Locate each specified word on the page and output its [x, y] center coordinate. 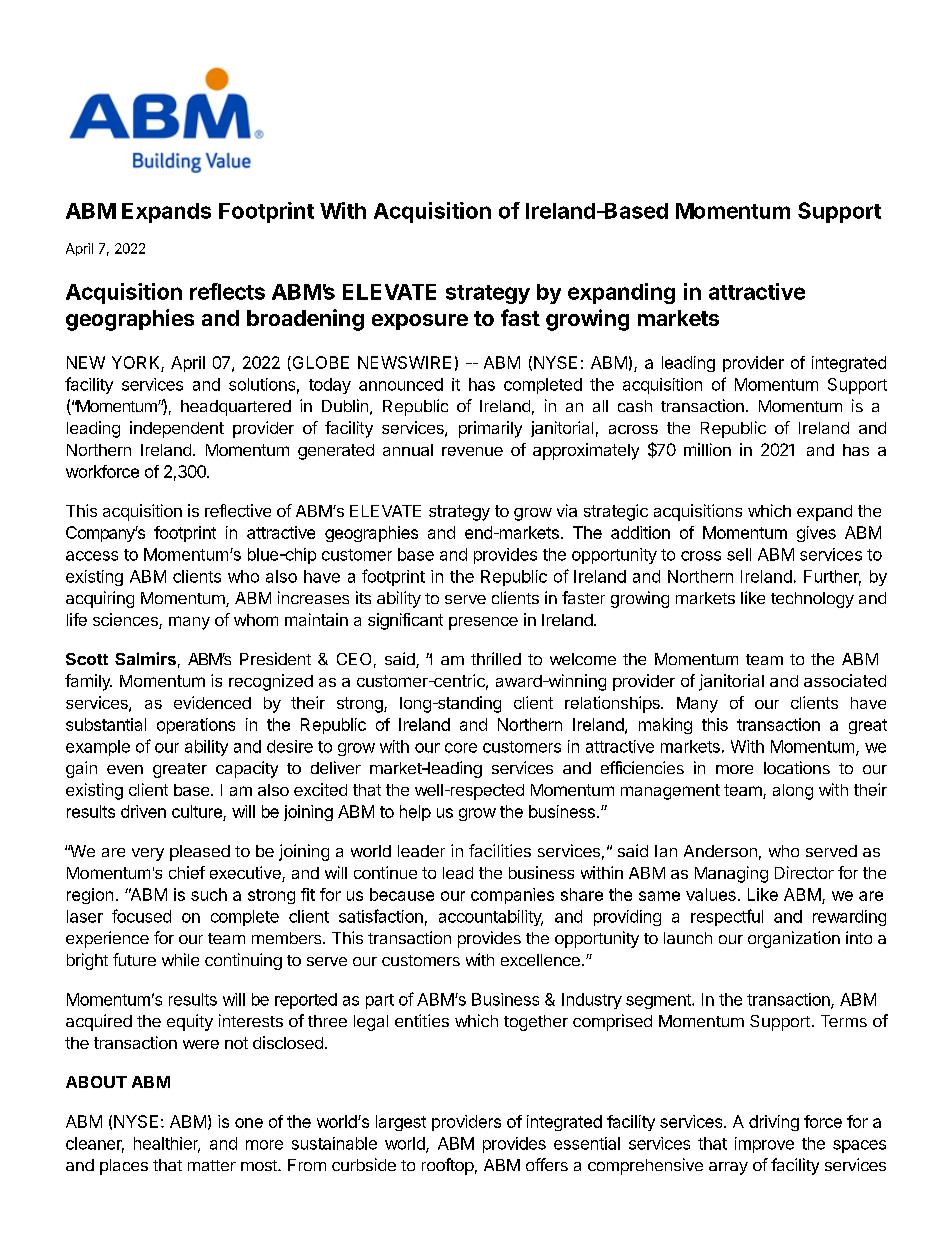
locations [797, 767]
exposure [420, 322]
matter [212, 1165]
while [180, 959]
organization [794, 939]
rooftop [448, 1166]
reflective [238, 510]
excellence [540, 960]
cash [635, 406]
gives [816, 534]
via [567, 510]
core [461, 748]
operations [196, 726]
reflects [227, 291]
